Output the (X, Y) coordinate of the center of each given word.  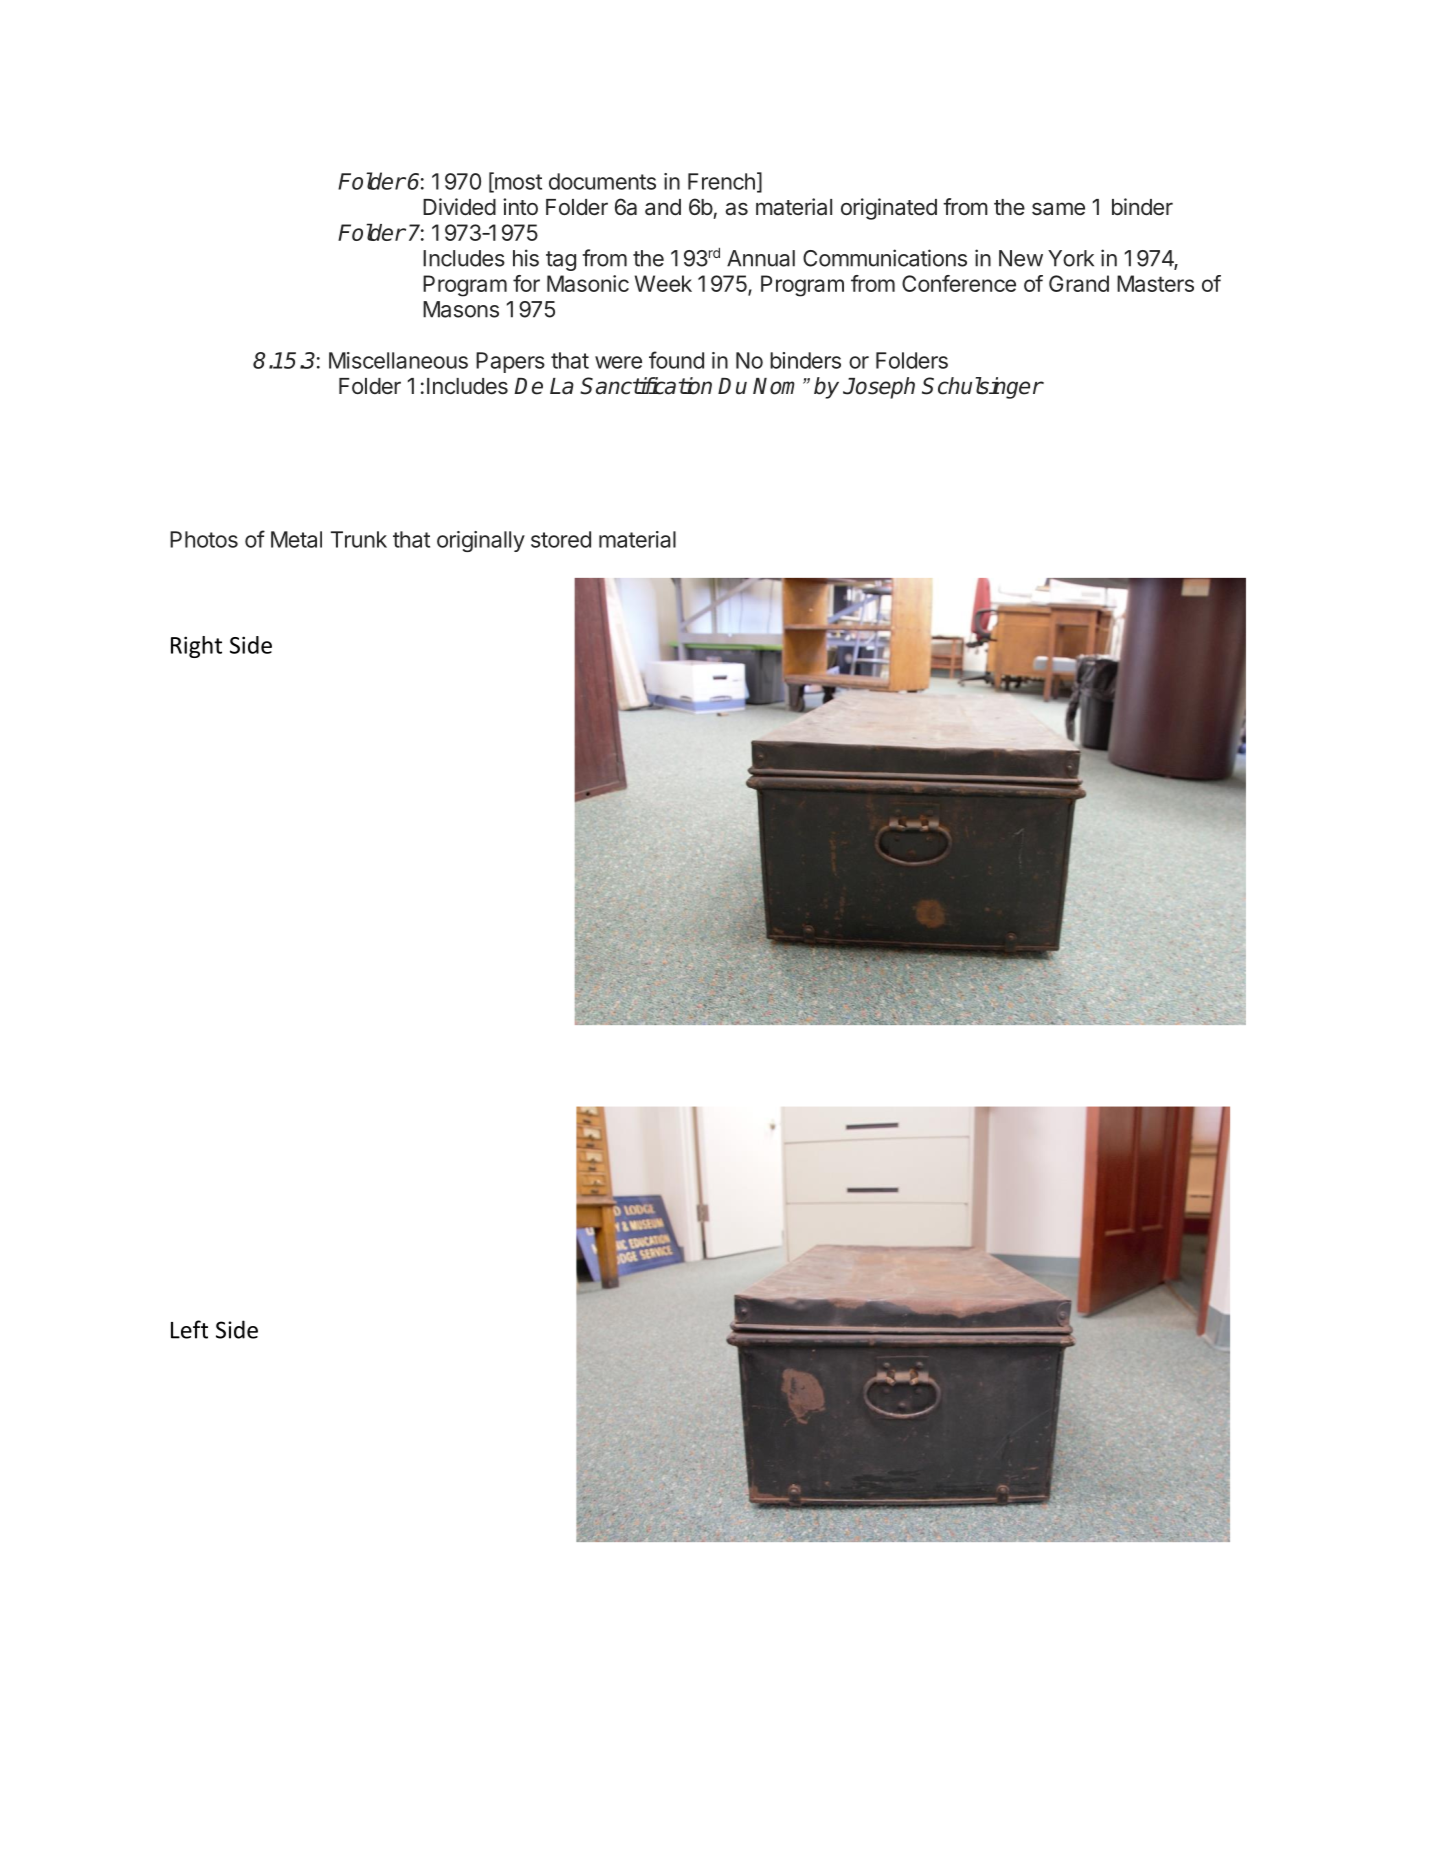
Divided (459, 206)
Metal (296, 539)
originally (481, 541)
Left (189, 1329)
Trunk (359, 539)
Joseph (879, 388)
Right (196, 647)
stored (561, 539)
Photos (204, 539)
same (1058, 209)
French (721, 181)
